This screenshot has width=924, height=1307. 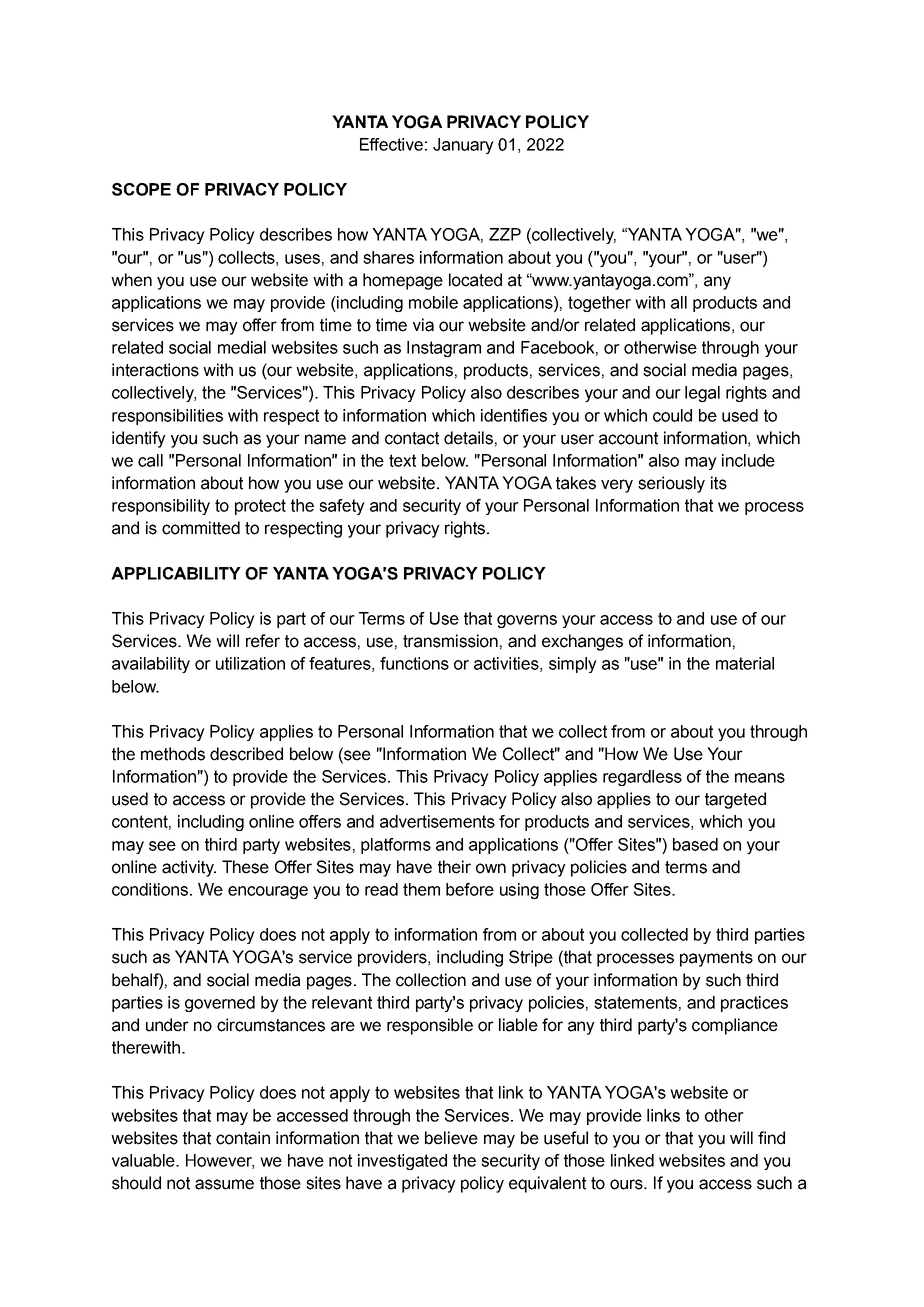 What do you see at coordinates (716, 959) in the screenshot?
I see `payments` at bounding box center [716, 959].
